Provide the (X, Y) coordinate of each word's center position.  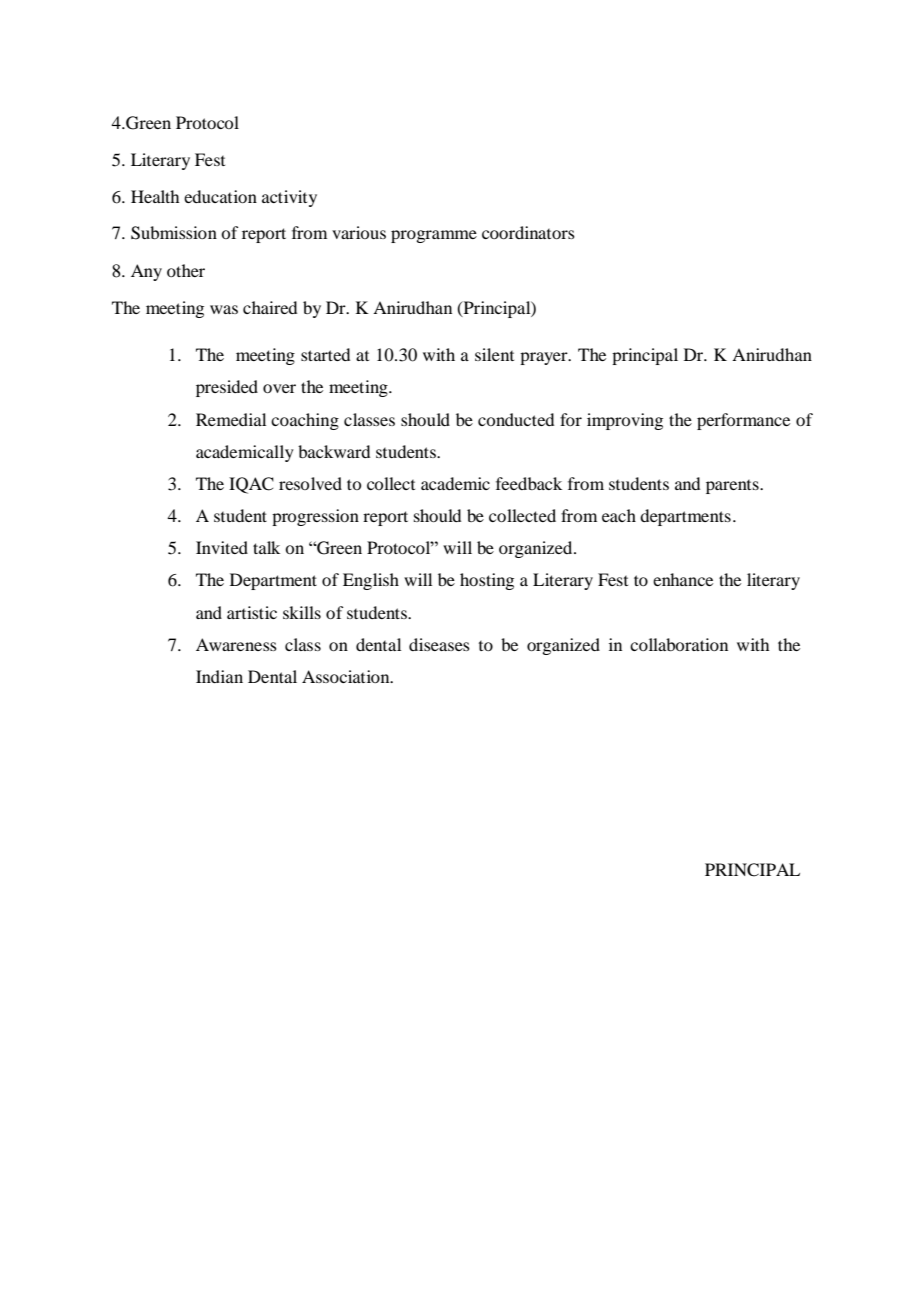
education (220, 196)
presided (227, 388)
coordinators (528, 232)
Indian (219, 676)
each (619, 515)
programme (434, 236)
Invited (222, 547)
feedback (529, 483)
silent (494, 354)
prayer (545, 358)
